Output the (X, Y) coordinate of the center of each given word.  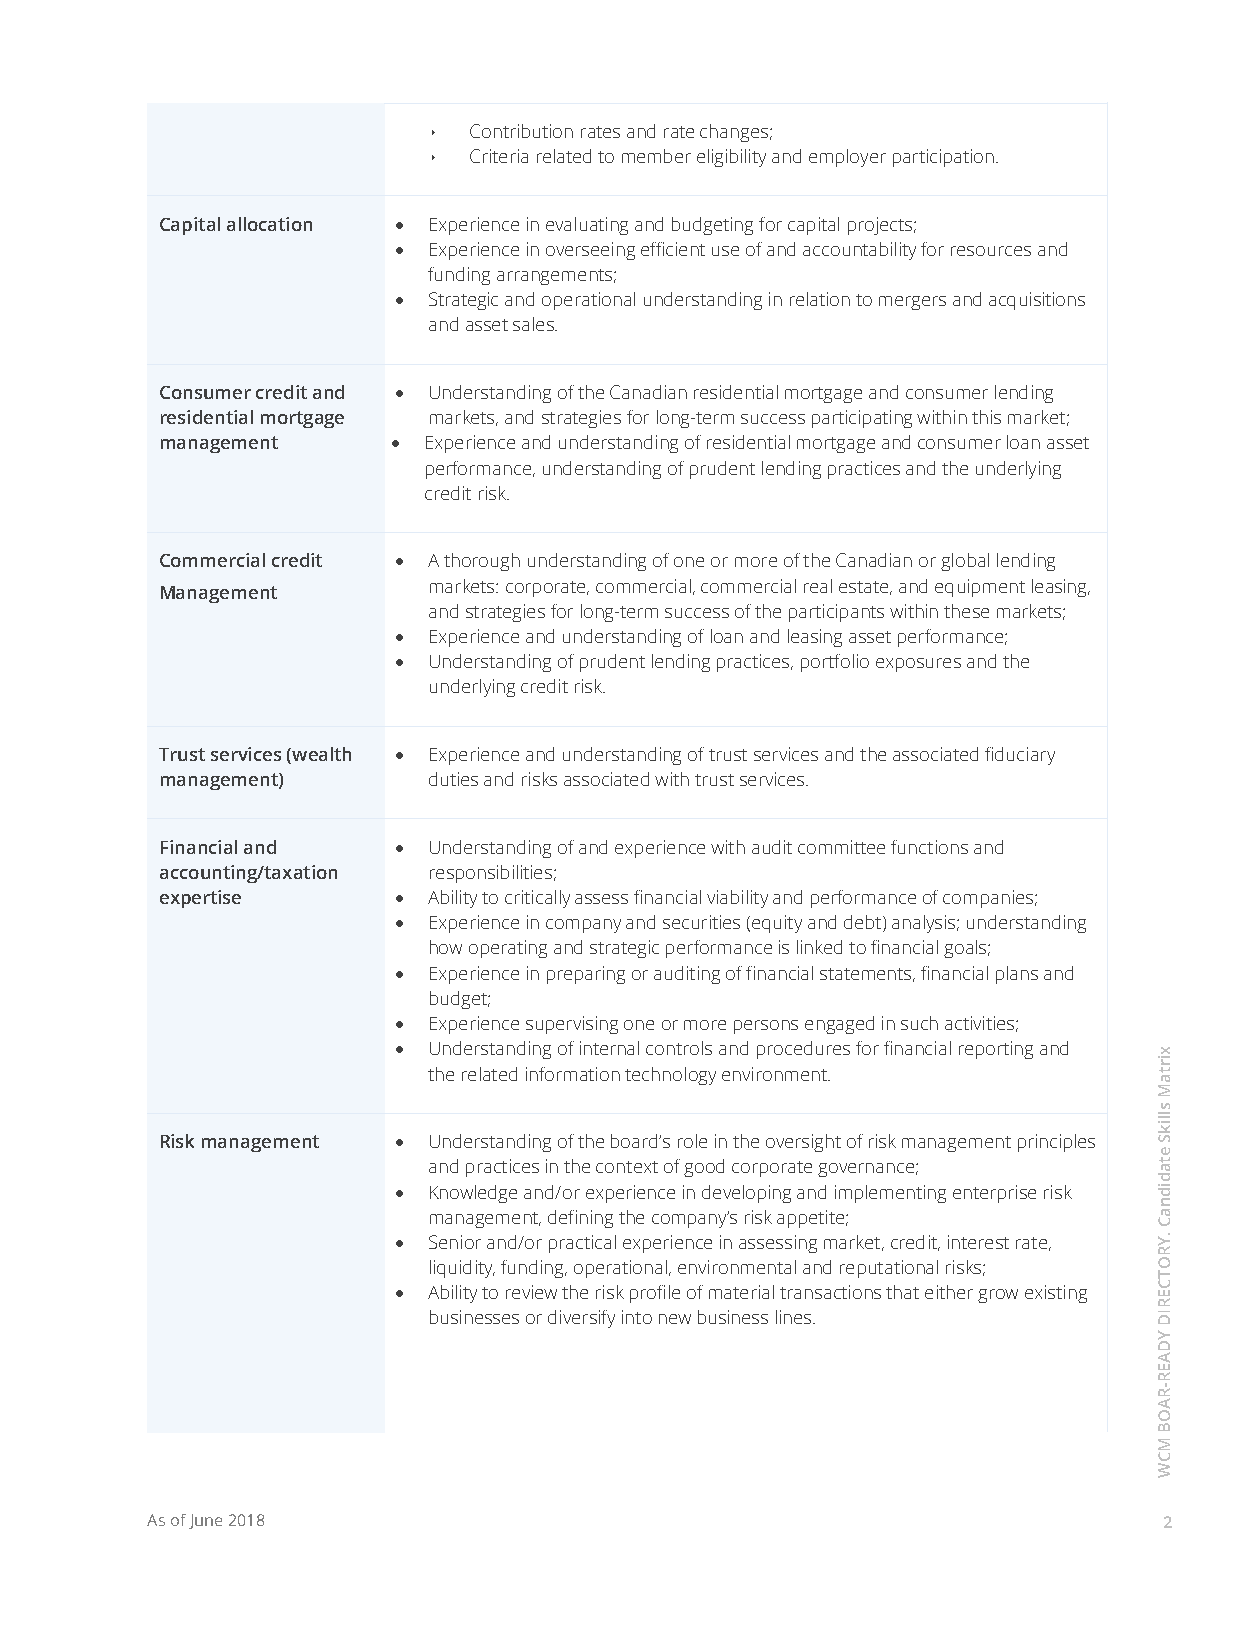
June (205, 1521)
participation (943, 158)
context (627, 1167)
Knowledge (473, 1194)
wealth (320, 755)
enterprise (994, 1194)
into (637, 1317)
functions (929, 847)
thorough (482, 562)
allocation (269, 224)
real (818, 586)
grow (998, 1296)
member (656, 156)
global (965, 562)
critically (537, 899)
